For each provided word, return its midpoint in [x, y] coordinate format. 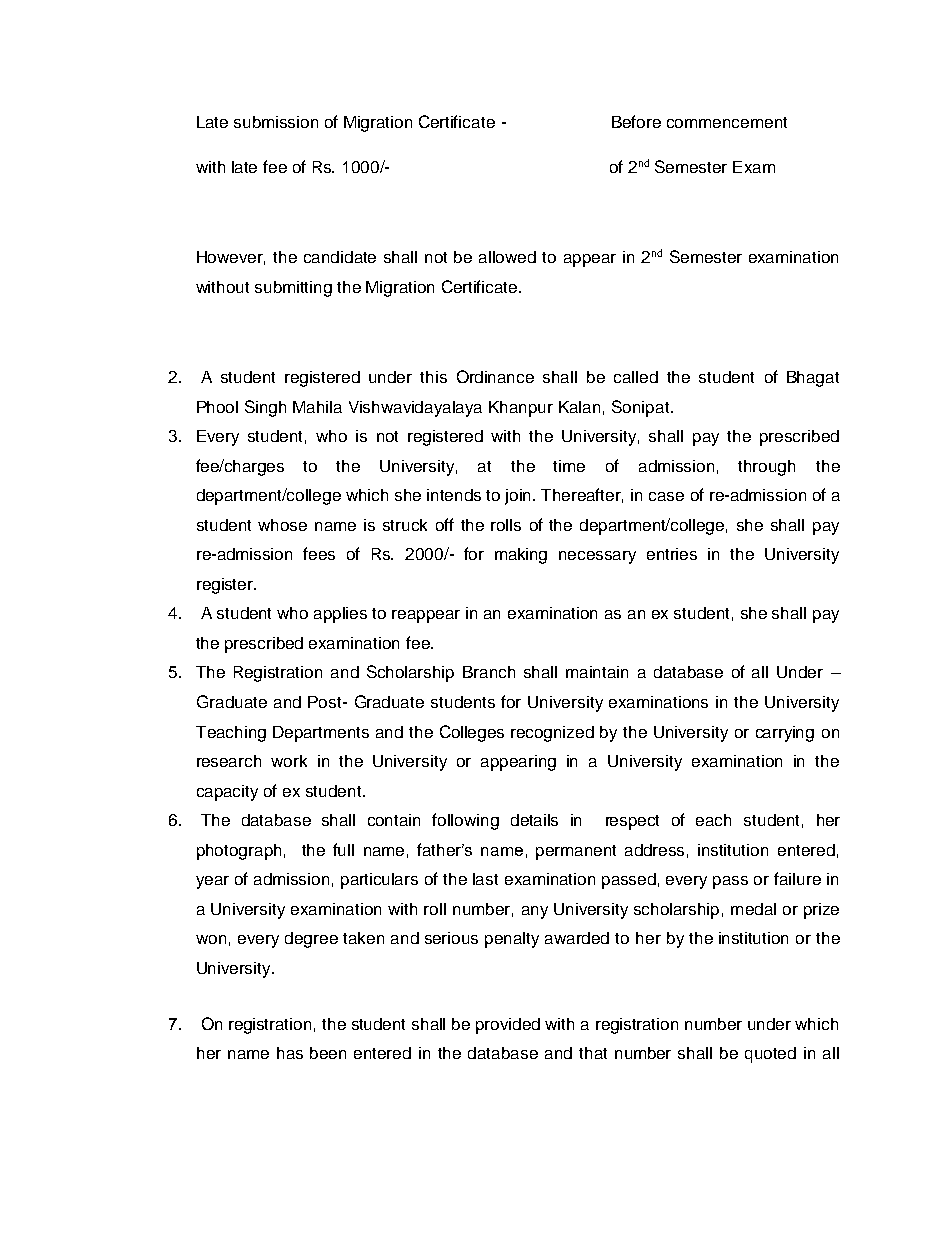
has [290, 1053]
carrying [785, 734]
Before [636, 121]
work [289, 761]
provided [508, 1026]
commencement [727, 122]
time [569, 466]
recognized [552, 734]
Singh [265, 408]
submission [276, 122]
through [766, 468]
